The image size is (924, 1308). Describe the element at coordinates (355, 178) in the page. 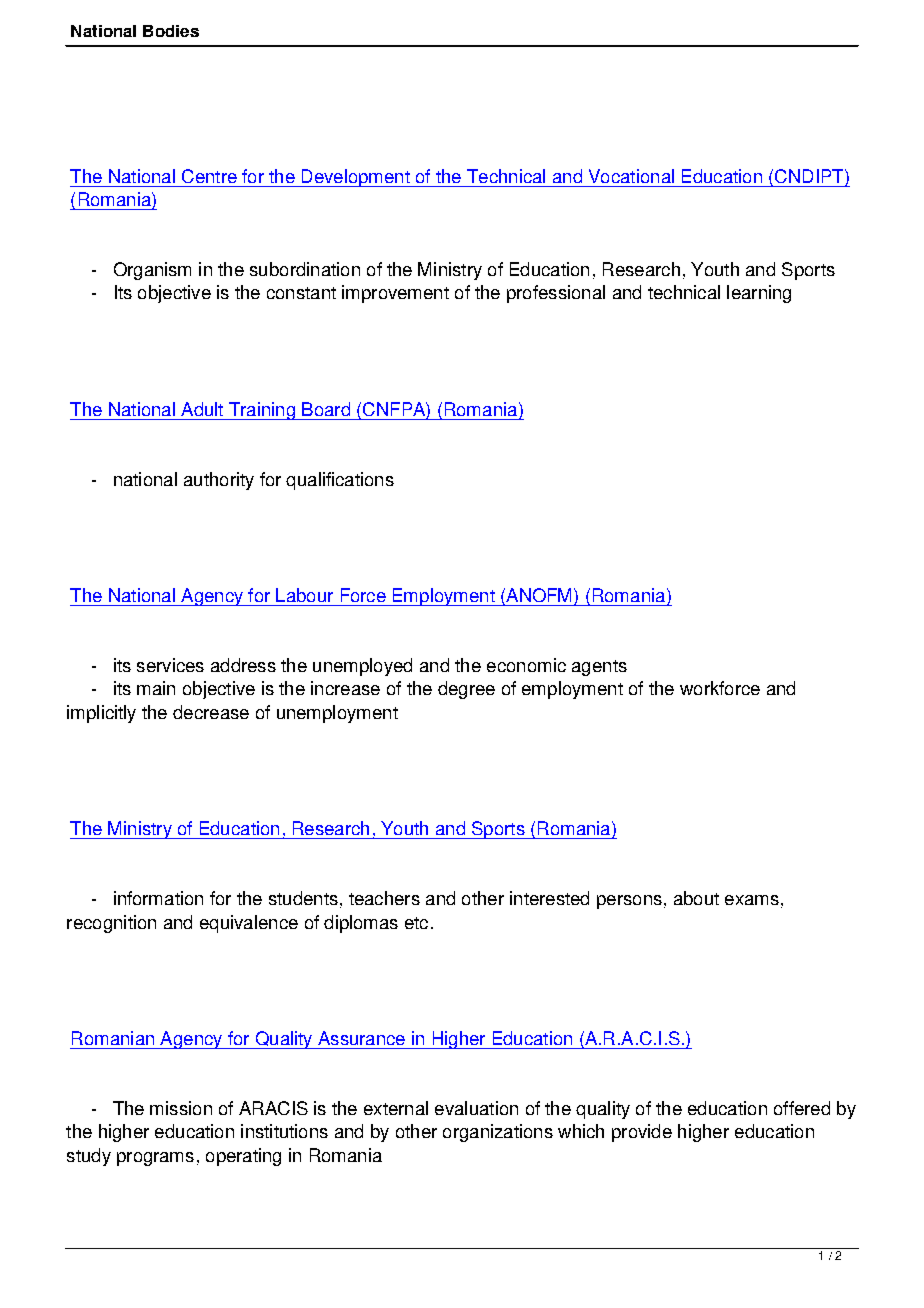

I see `Development` at that location.
